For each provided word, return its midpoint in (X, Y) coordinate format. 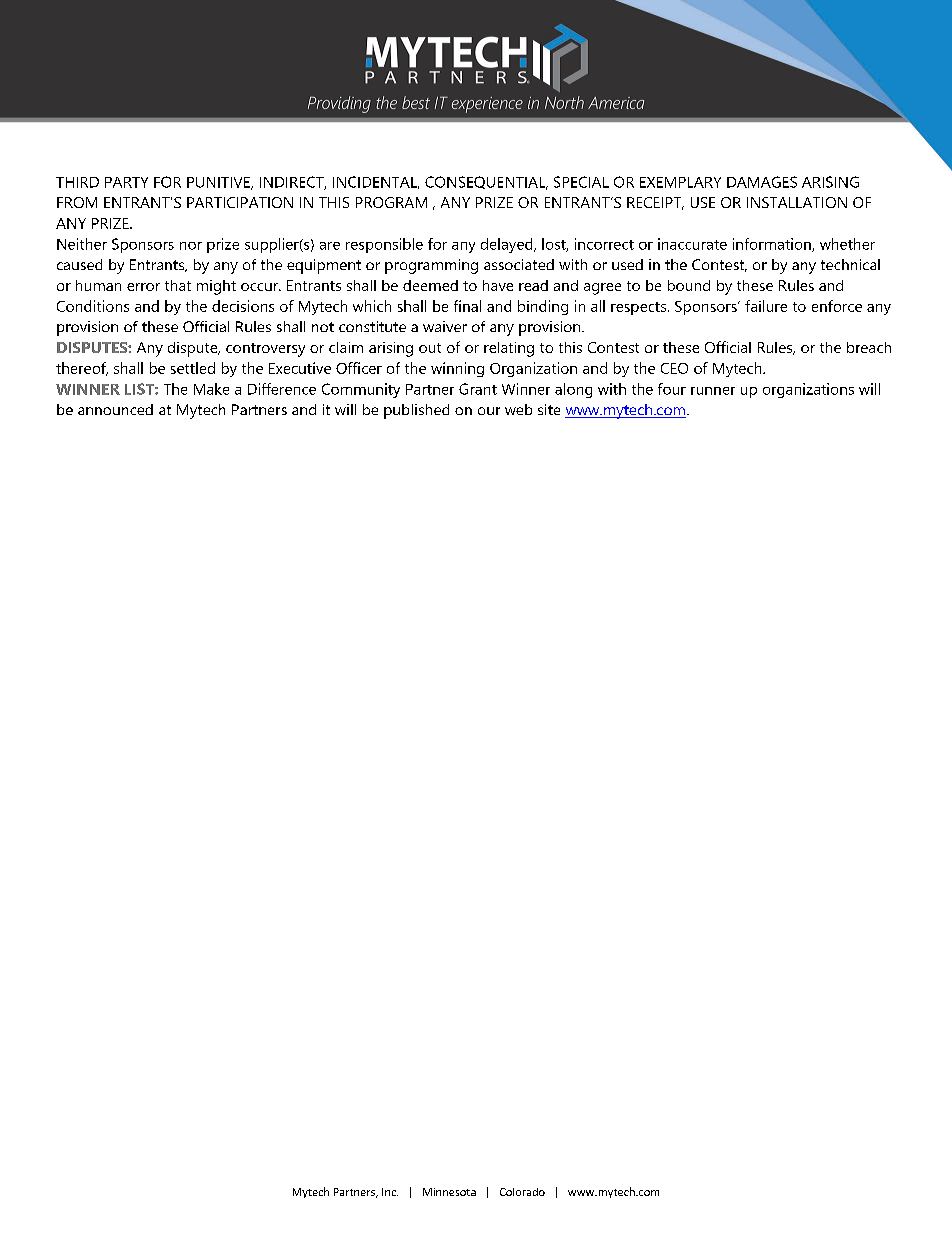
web (518, 409)
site (549, 409)
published (416, 411)
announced (115, 409)
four (672, 389)
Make (211, 389)
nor (191, 246)
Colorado (522, 1192)
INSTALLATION (797, 202)
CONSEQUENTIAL (486, 183)
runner (713, 391)
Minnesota (449, 1192)
